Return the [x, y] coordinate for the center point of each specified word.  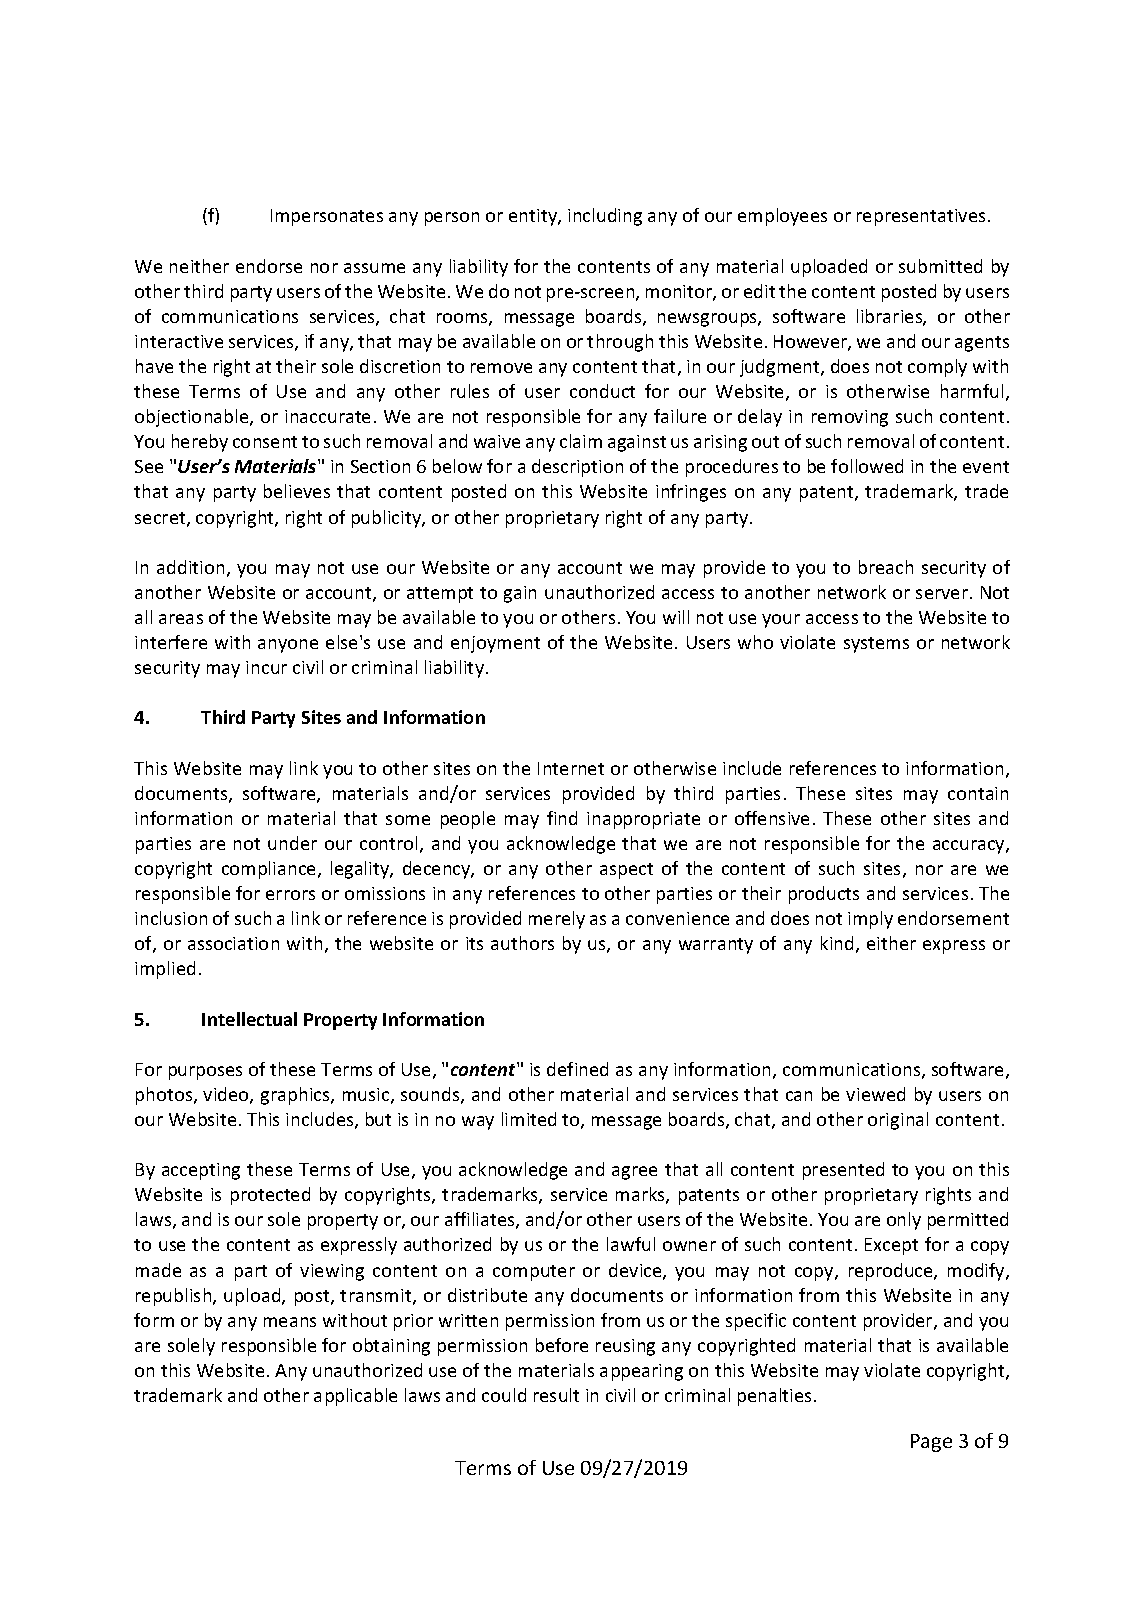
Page [931, 1443]
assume [374, 268]
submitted [940, 266]
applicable [355, 1397]
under [292, 843]
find [562, 818]
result [556, 1395]
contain [978, 793]
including [605, 217]
